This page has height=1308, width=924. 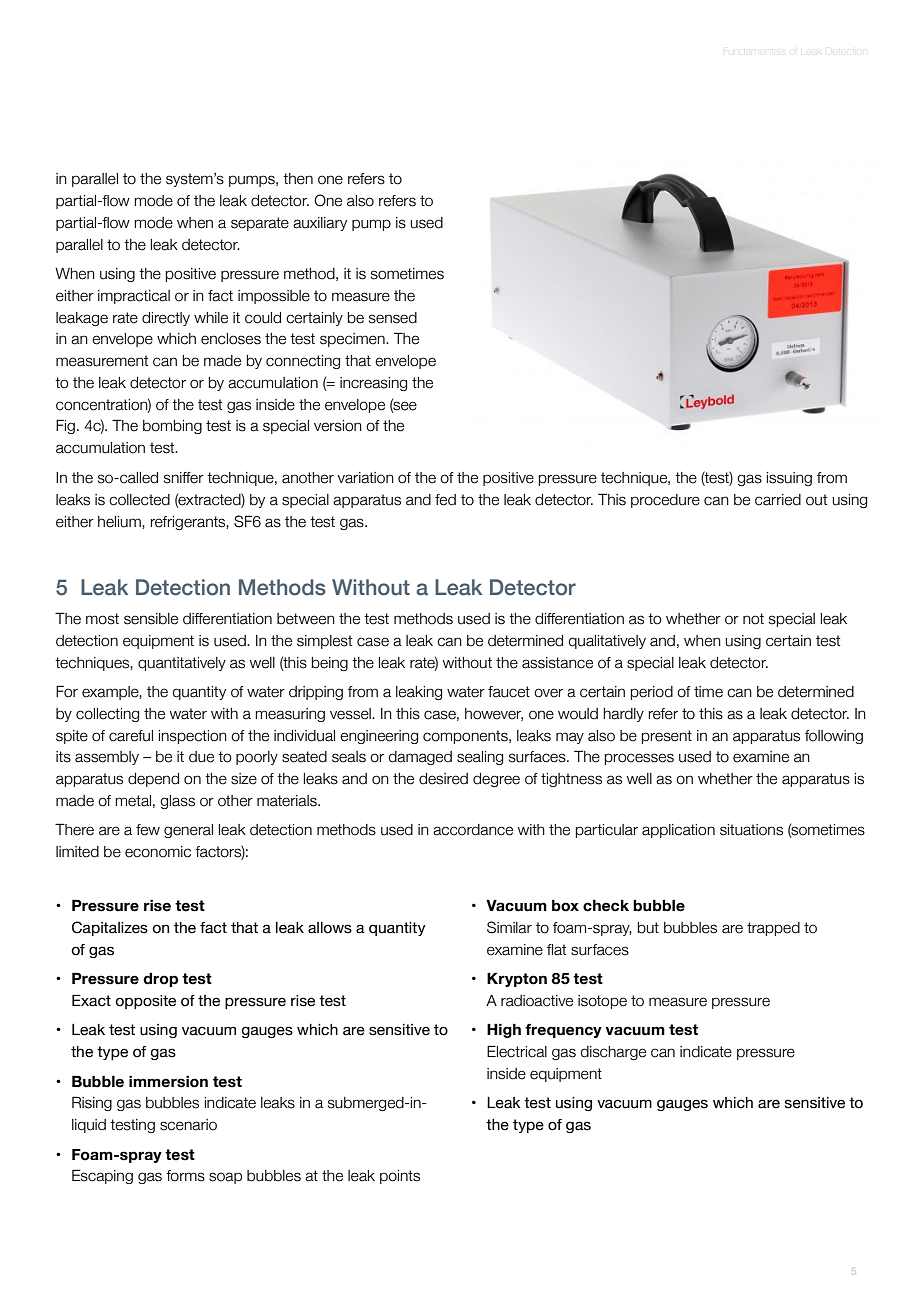 I want to click on quantitatively, so click(x=182, y=664).
